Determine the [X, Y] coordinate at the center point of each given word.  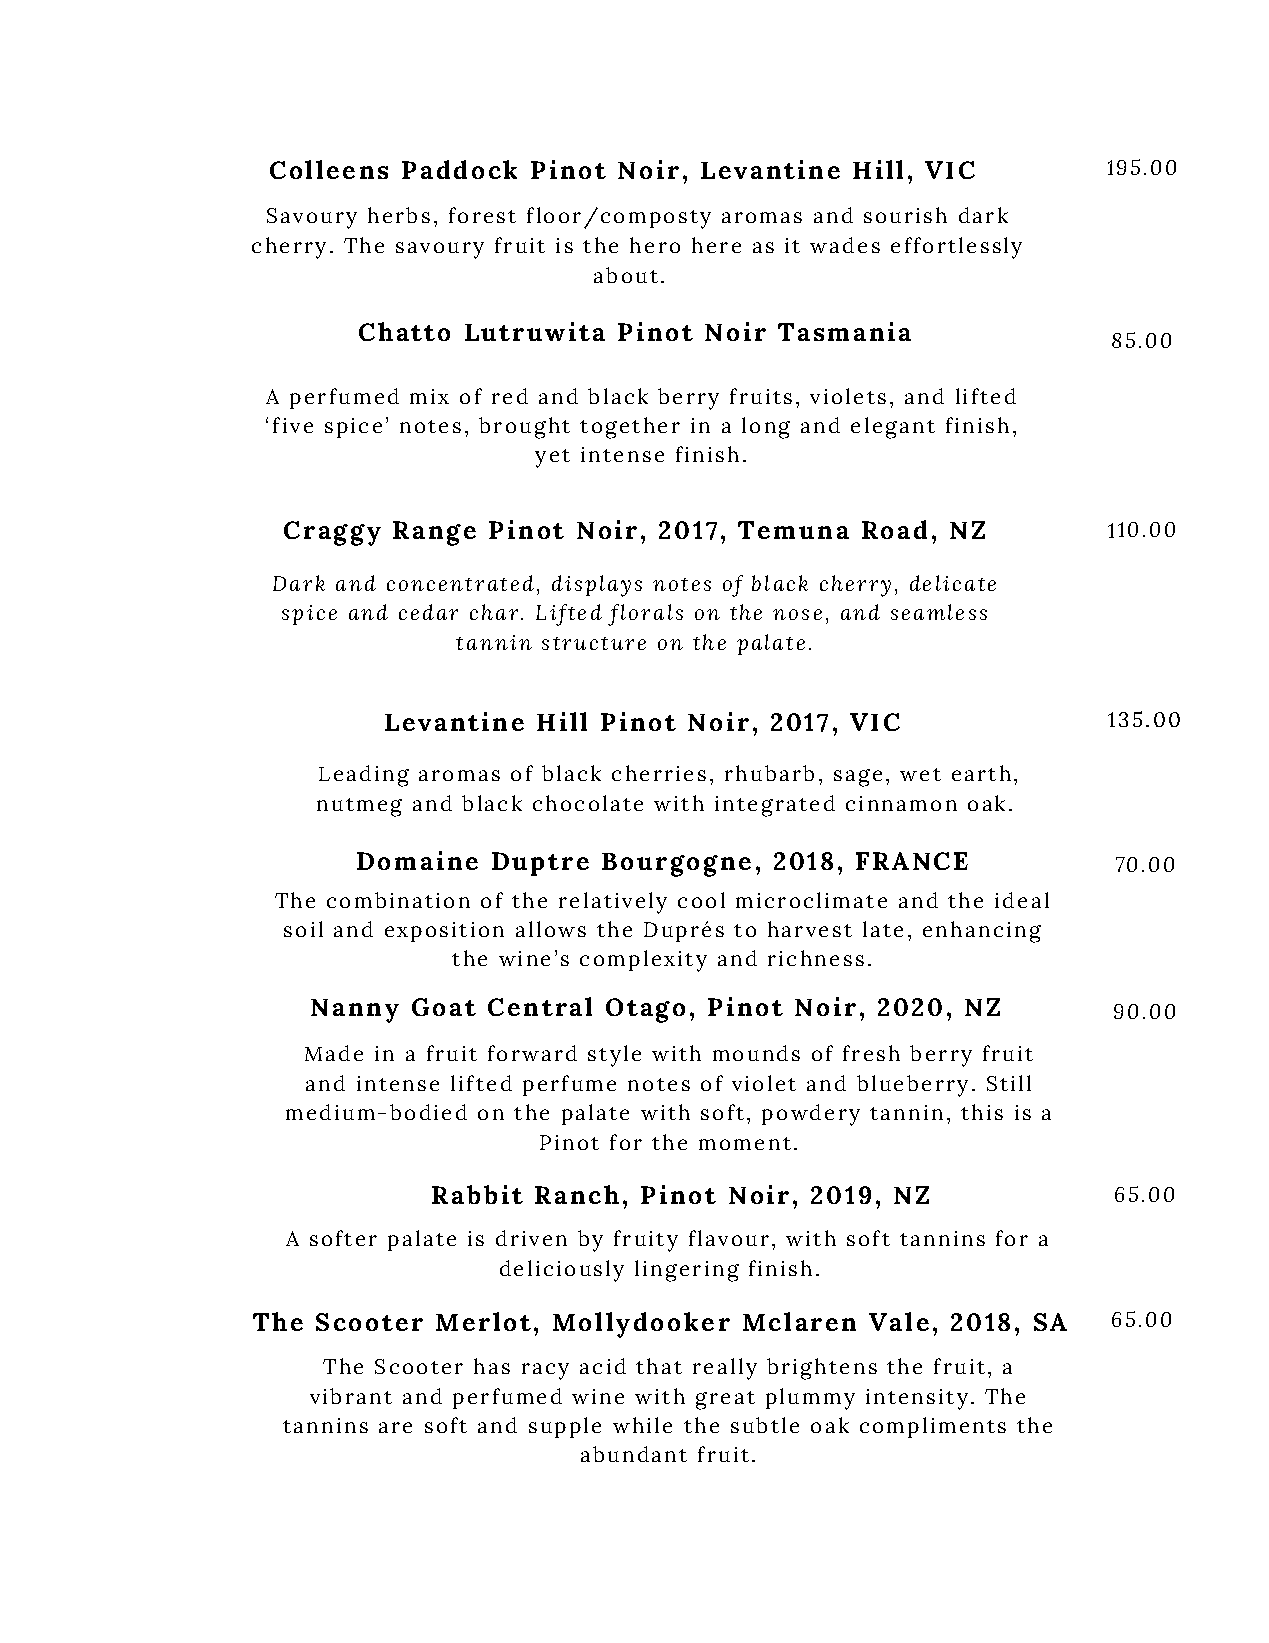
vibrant [351, 1396]
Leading [364, 776]
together [630, 428]
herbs [399, 215]
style [614, 1056]
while [642, 1425]
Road [894, 529]
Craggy [332, 533]
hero [655, 245]
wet [920, 774]
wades [845, 245]
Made [334, 1053]
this [982, 1112]
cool [701, 900]
